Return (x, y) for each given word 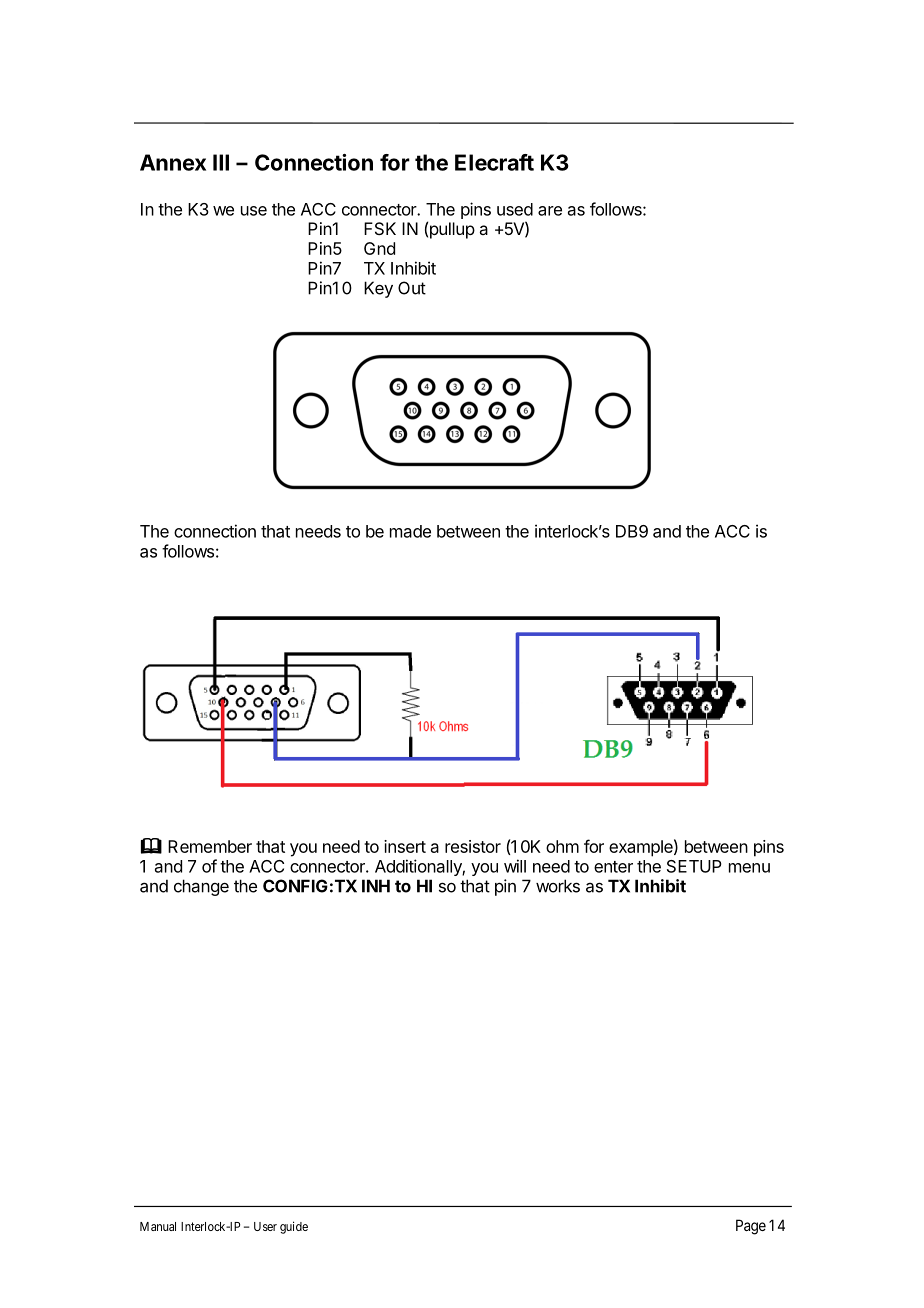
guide (294, 1227)
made (410, 531)
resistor (473, 846)
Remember (210, 846)
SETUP (694, 866)
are (550, 211)
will (515, 866)
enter (613, 867)
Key (378, 289)
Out (412, 288)
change (201, 887)
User (265, 1226)
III (221, 162)
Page (751, 1227)
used (515, 209)
